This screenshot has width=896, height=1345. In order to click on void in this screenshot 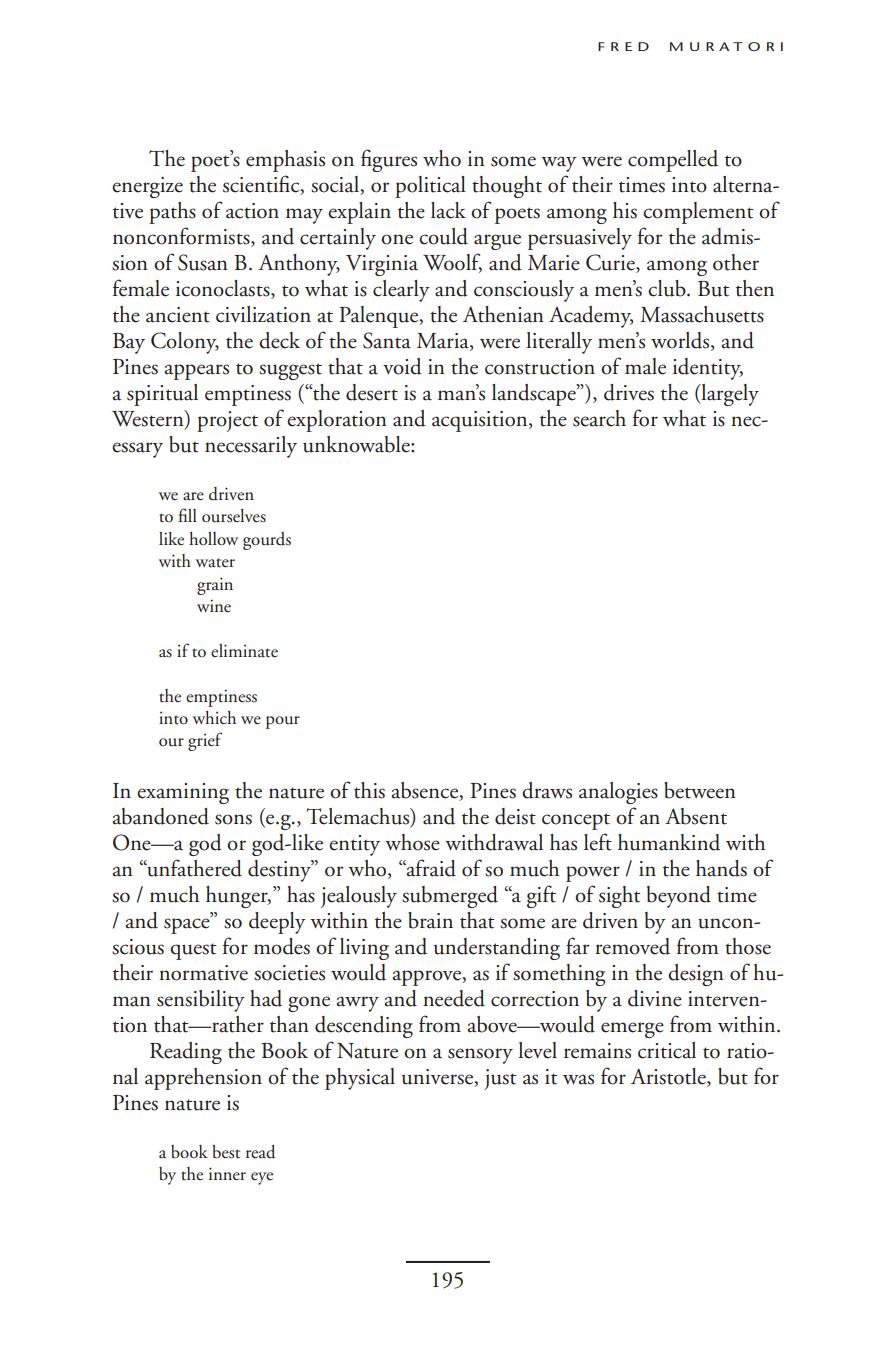, I will do `click(402, 366)`.
